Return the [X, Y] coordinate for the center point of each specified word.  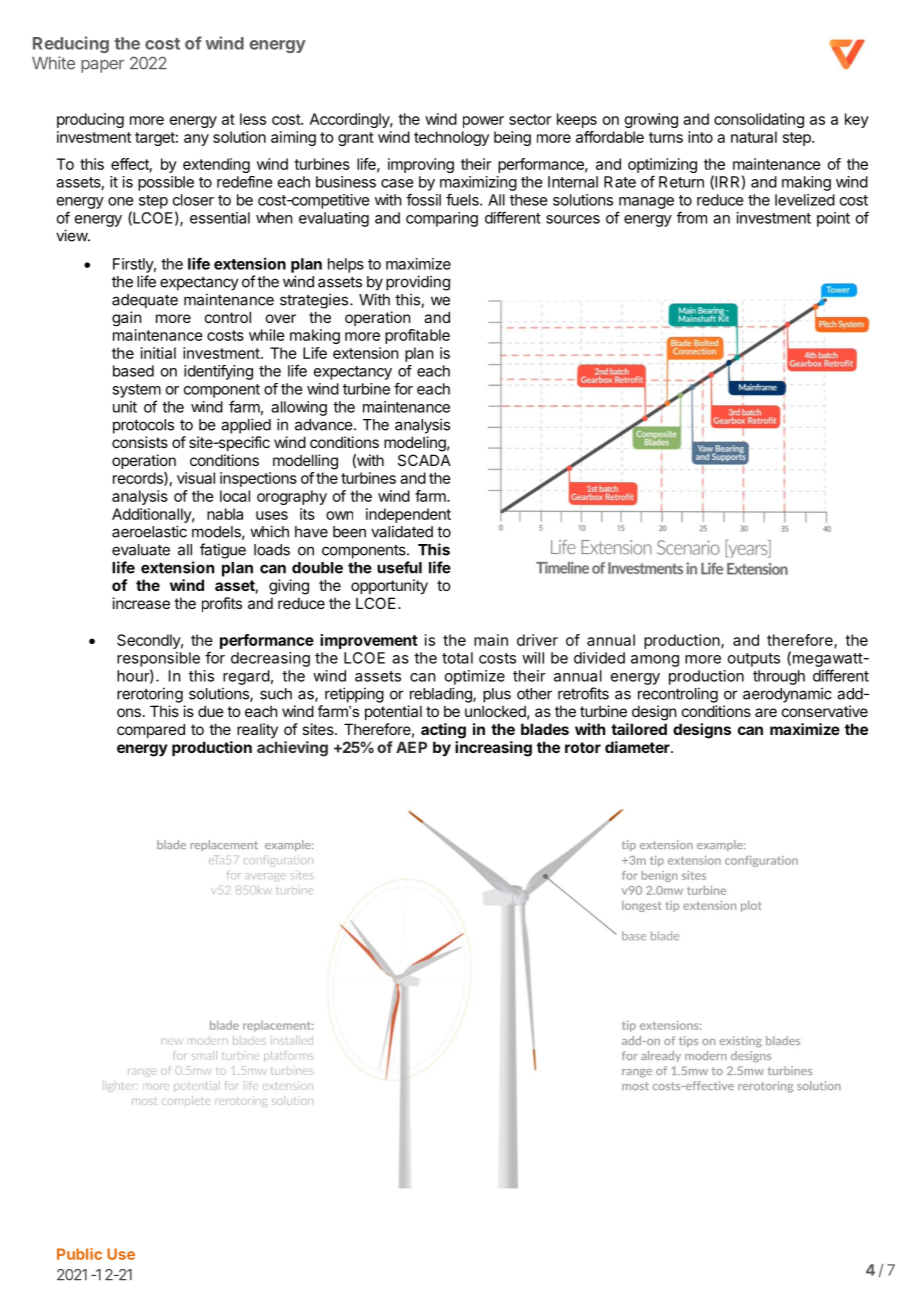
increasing [493, 749]
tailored [639, 729]
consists [140, 442]
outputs [754, 660]
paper [102, 66]
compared [151, 730]
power [483, 122]
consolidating [759, 120]
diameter [638, 747]
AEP [411, 747]
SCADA [424, 460]
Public [79, 1254]
